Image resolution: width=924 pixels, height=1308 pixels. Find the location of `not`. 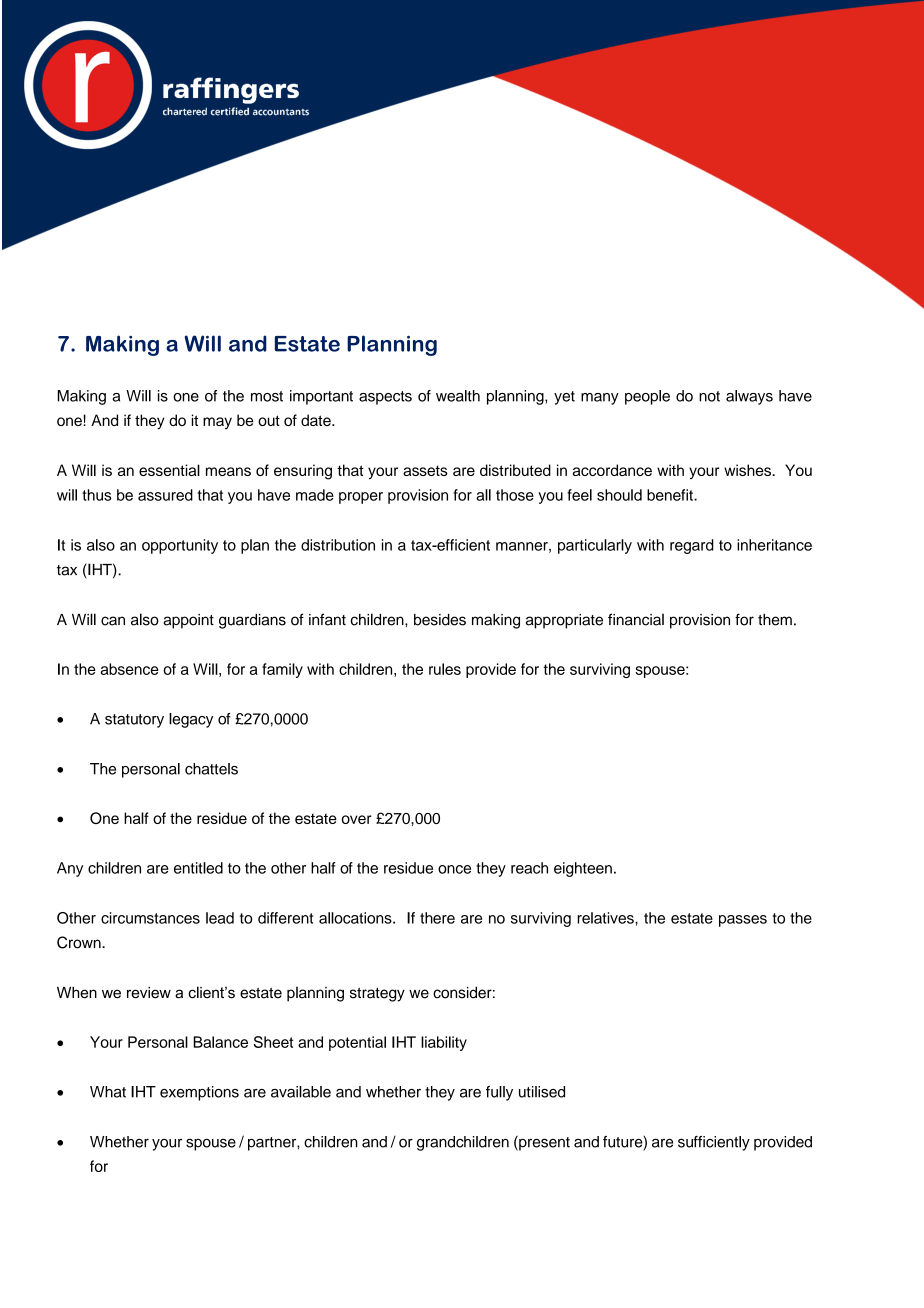

not is located at coordinates (709, 396).
